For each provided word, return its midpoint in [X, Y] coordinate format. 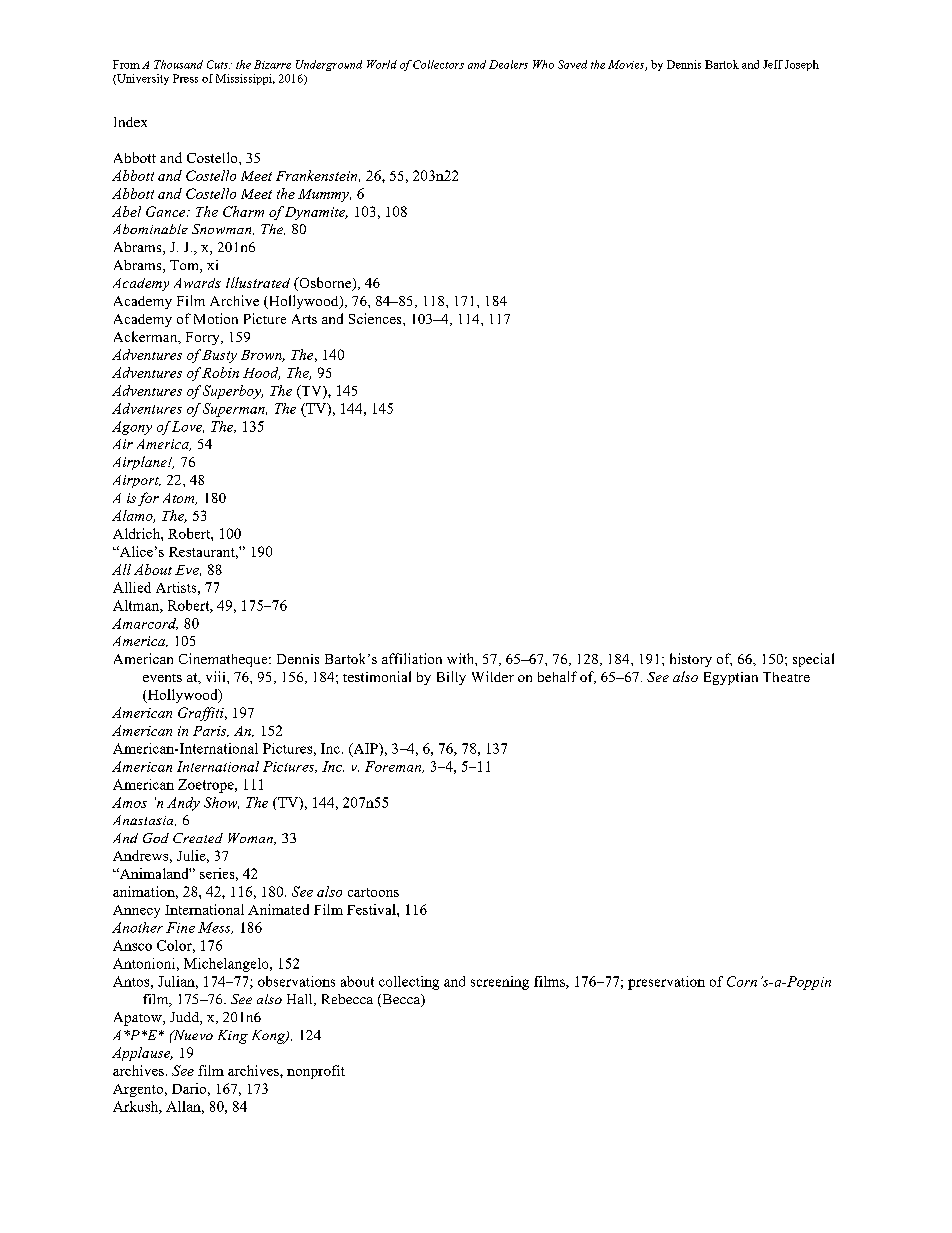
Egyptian [731, 678]
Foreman [394, 767]
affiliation [412, 658]
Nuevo [192, 1035]
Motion [216, 318]
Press [185, 78]
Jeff [773, 64]
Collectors [438, 64]
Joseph [802, 65]
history [691, 660]
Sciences [376, 318]
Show [221, 803]
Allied [132, 587]
